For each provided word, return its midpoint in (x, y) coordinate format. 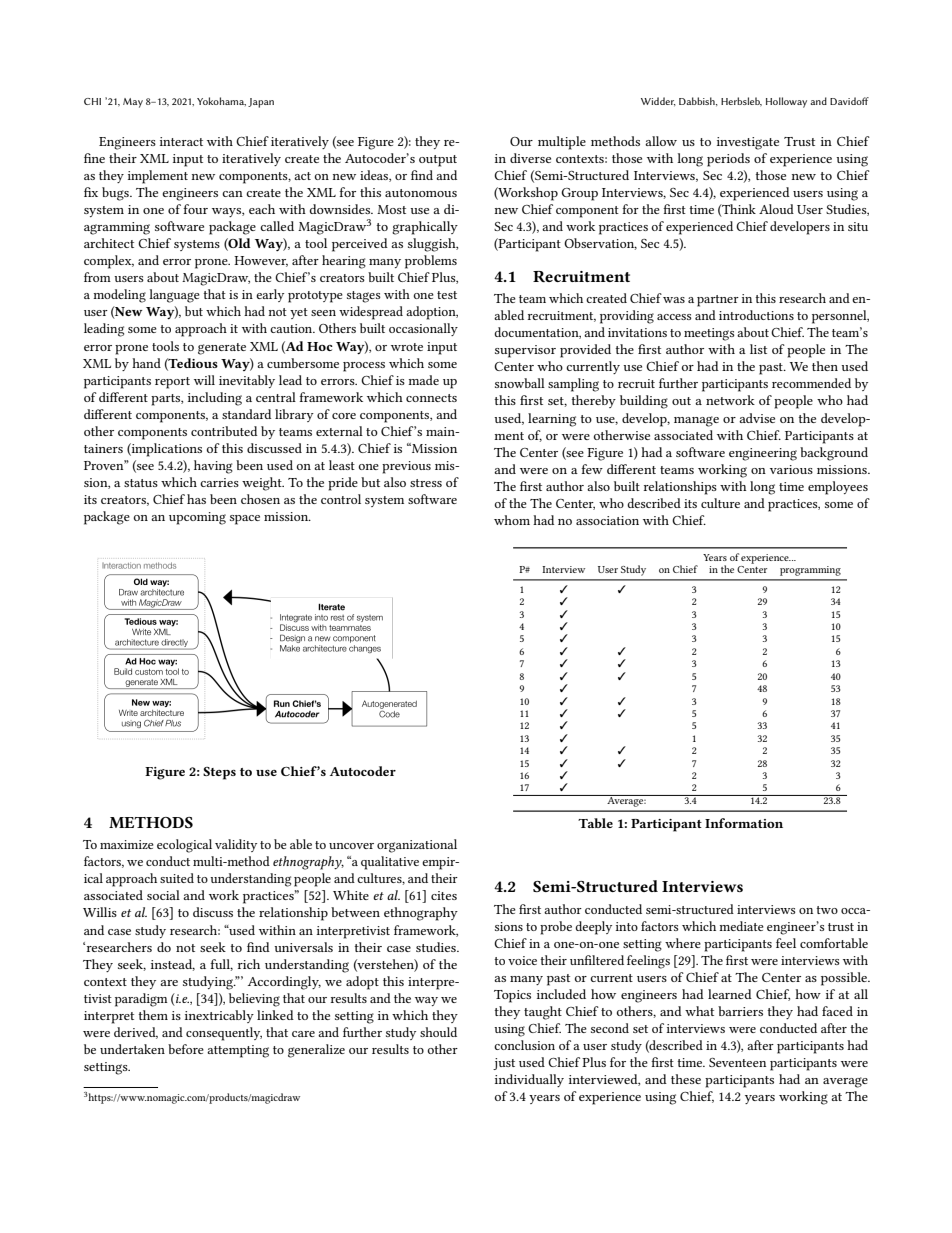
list (758, 349)
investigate (748, 143)
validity (236, 845)
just (504, 1064)
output (438, 161)
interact (181, 141)
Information (744, 823)
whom (512, 520)
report (172, 383)
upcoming (197, 518)
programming (810, 571)
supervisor (525, 351)
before (186, 1049)
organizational (417, 846)
